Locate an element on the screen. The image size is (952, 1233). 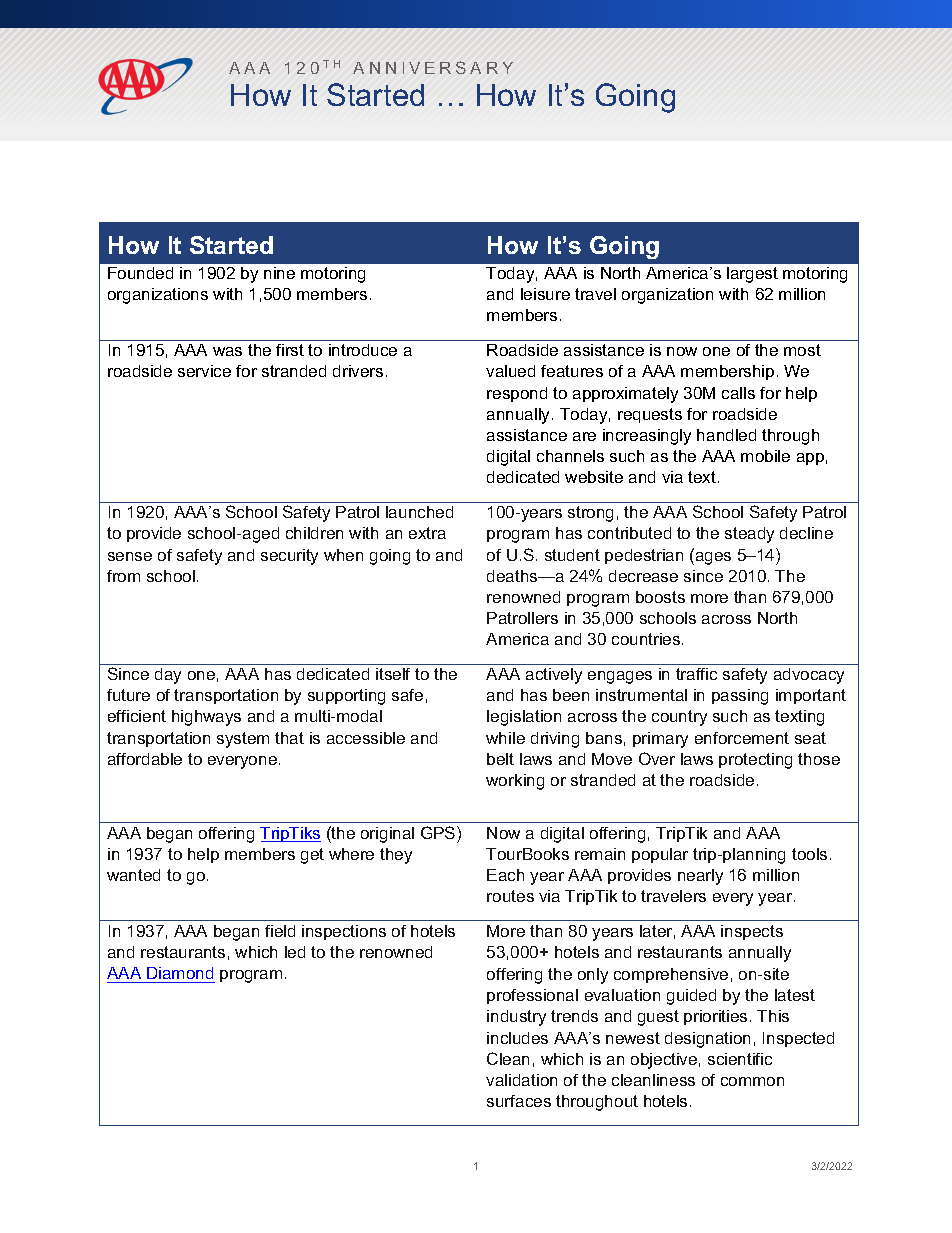
ANNIVERSARY is located at coordinates (433, 67).
